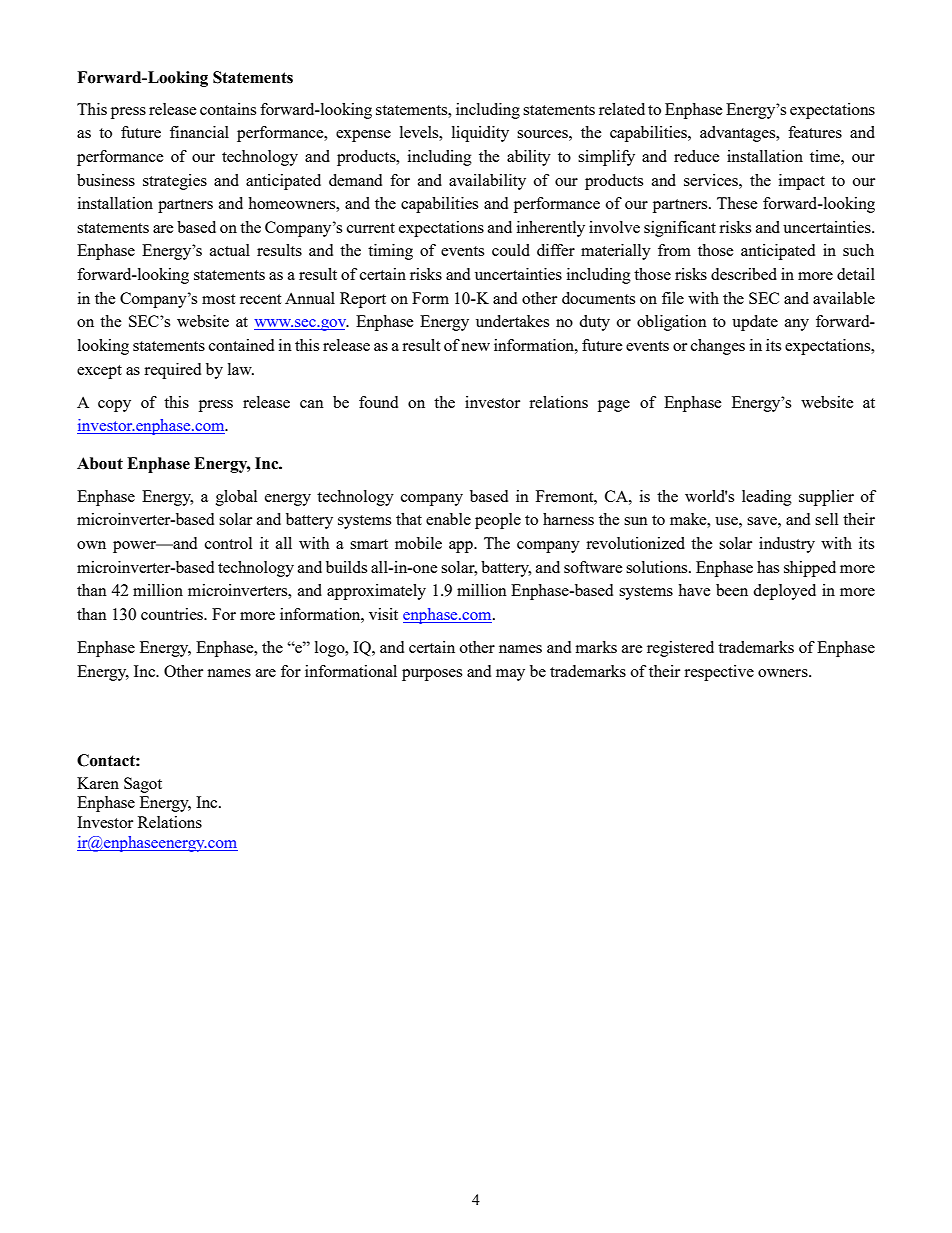 This document has width=952, height=1233. I want to click on found, so click(378, 402).
